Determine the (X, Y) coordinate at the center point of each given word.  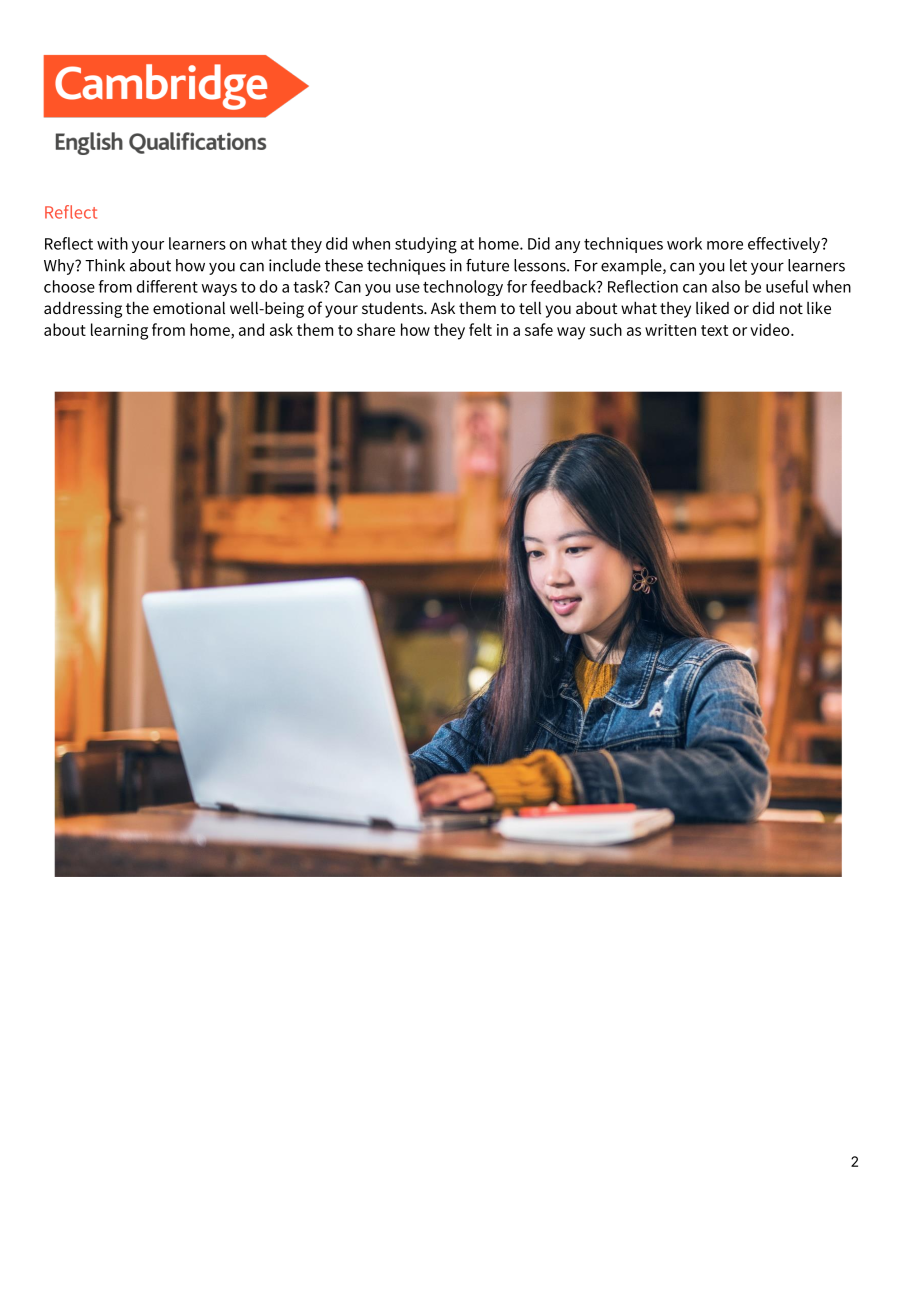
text (714, 330)
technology (463, 288)
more (725, 245)
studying (426, 245)
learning (119, 331)
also (726, 286)
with (112, 243)
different (167, 286)
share (376, 329)
